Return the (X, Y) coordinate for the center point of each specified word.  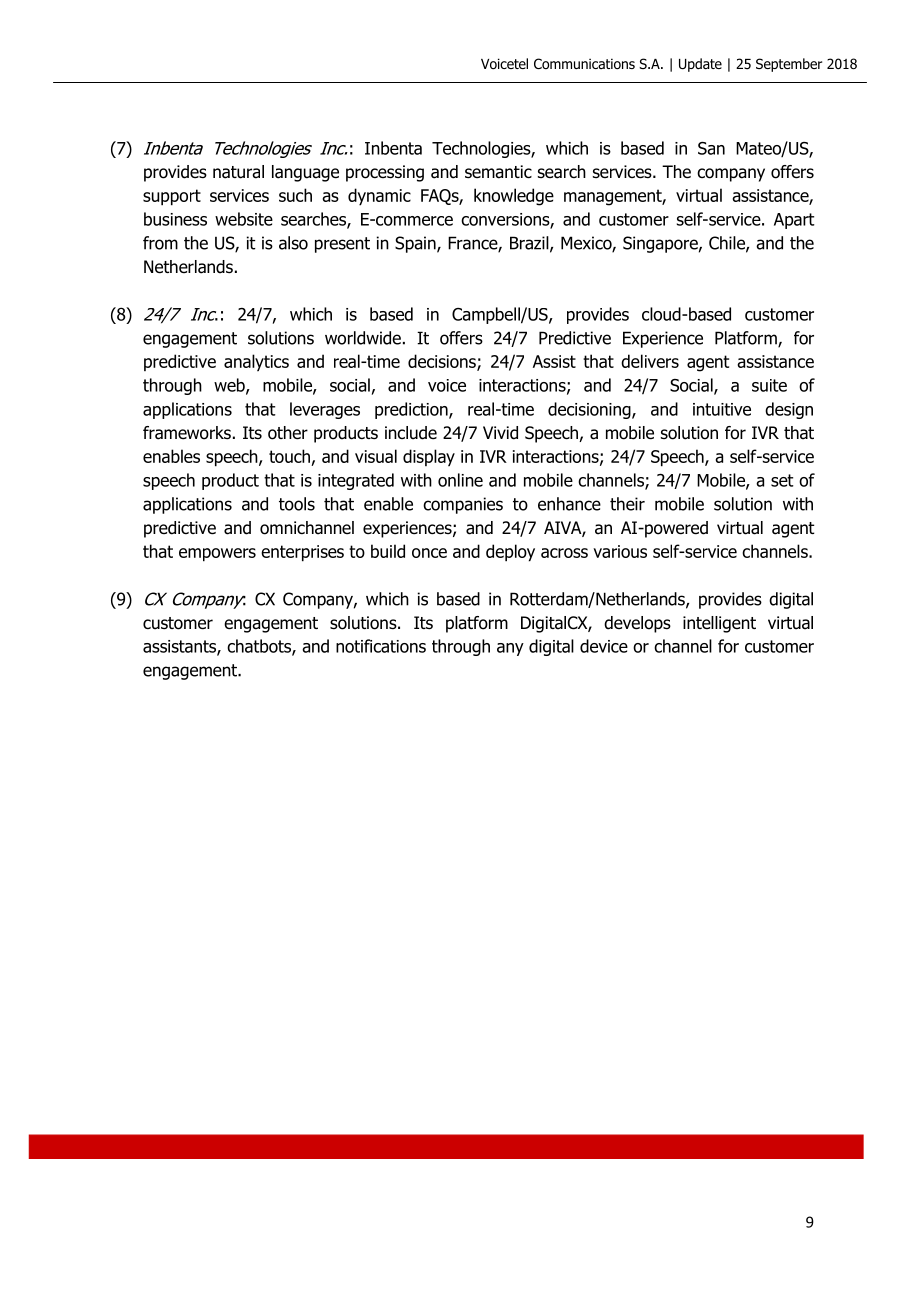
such (295, 195)
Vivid (500, 433)
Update (700, 65)
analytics (256, 362)
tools (297, 504)
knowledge (514, 197)
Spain (416, 244)
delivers (650, 361)
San (711, 148)
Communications (584, 64)
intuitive (722, 409)
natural (238, 172)
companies (463, 505)
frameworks (187, 433)
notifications (381, 646)
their (627, 504)
